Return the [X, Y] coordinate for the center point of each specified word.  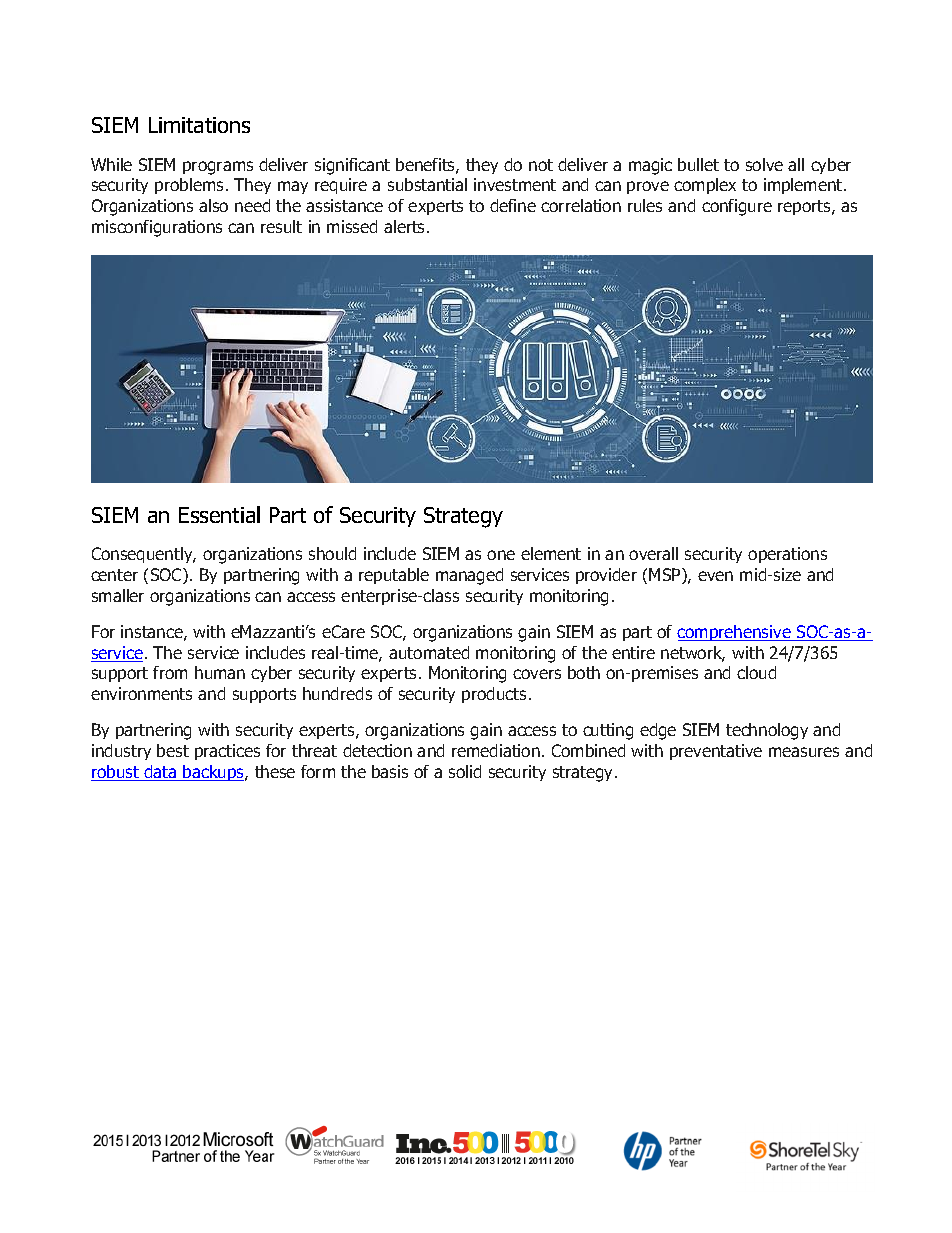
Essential [219, 514]
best [173, 750]
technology [767, 731]
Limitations [199, 125]
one [501, 555]
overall [653, 553]
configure [737, 207]
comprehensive [735, 633]
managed [469, 576]
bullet [698, 164]
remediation [496, 750]
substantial [427, 184]
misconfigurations [157, 228]
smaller [118, 595]
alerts [406, 226]
